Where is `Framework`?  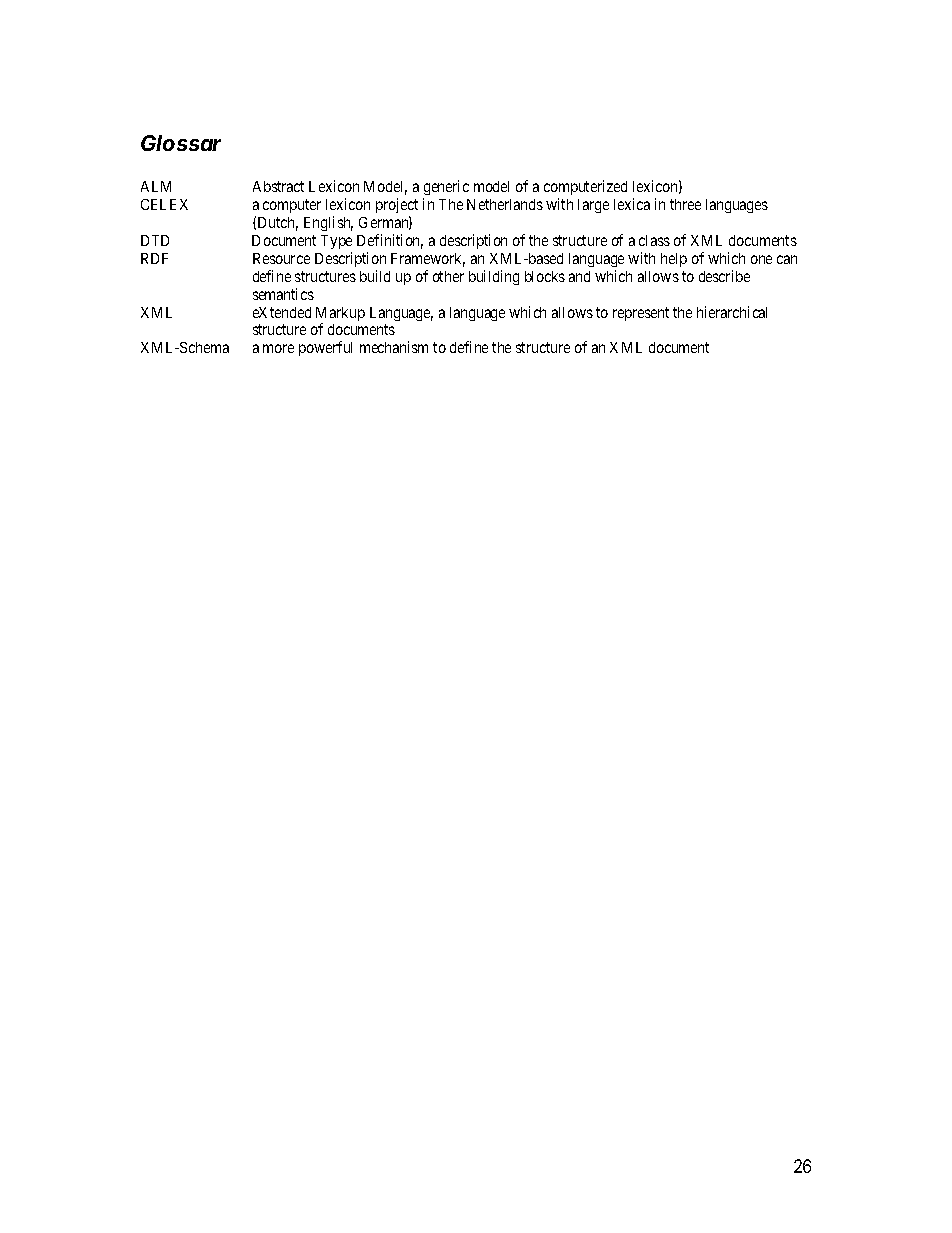 Framework is located at coordinates (428, 260).
